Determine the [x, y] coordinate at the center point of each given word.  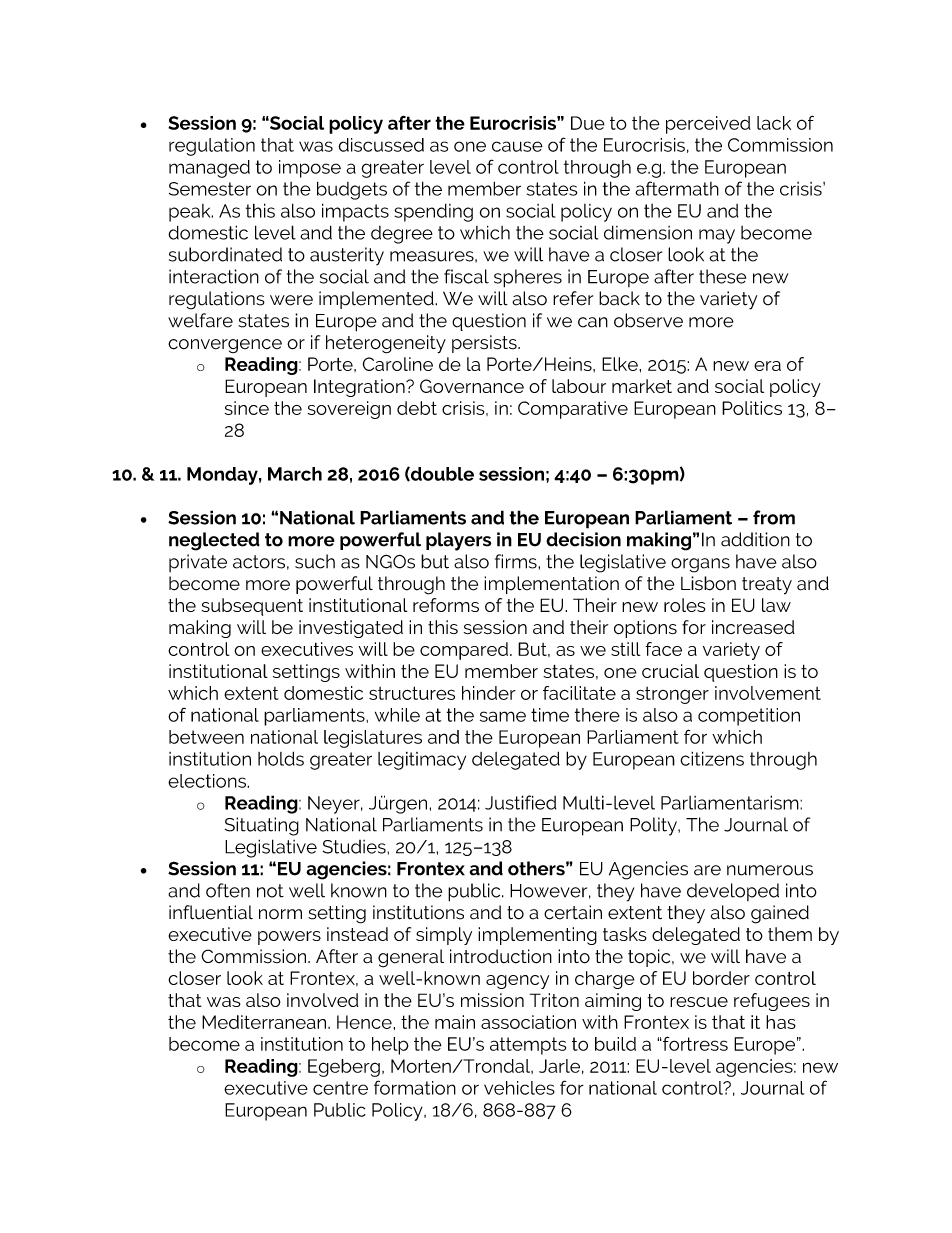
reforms [446, 605]
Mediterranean [264, 1022]
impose [310, 169]
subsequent [252, 607]
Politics [752, 408]
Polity [654, 826]
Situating [262, 826]
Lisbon [708, 583]
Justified [520, 802]
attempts [528, 1046]
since [247, 408]
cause [517, 146]
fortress [694, 1043]
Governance [472, 386]
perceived [708, 125]
